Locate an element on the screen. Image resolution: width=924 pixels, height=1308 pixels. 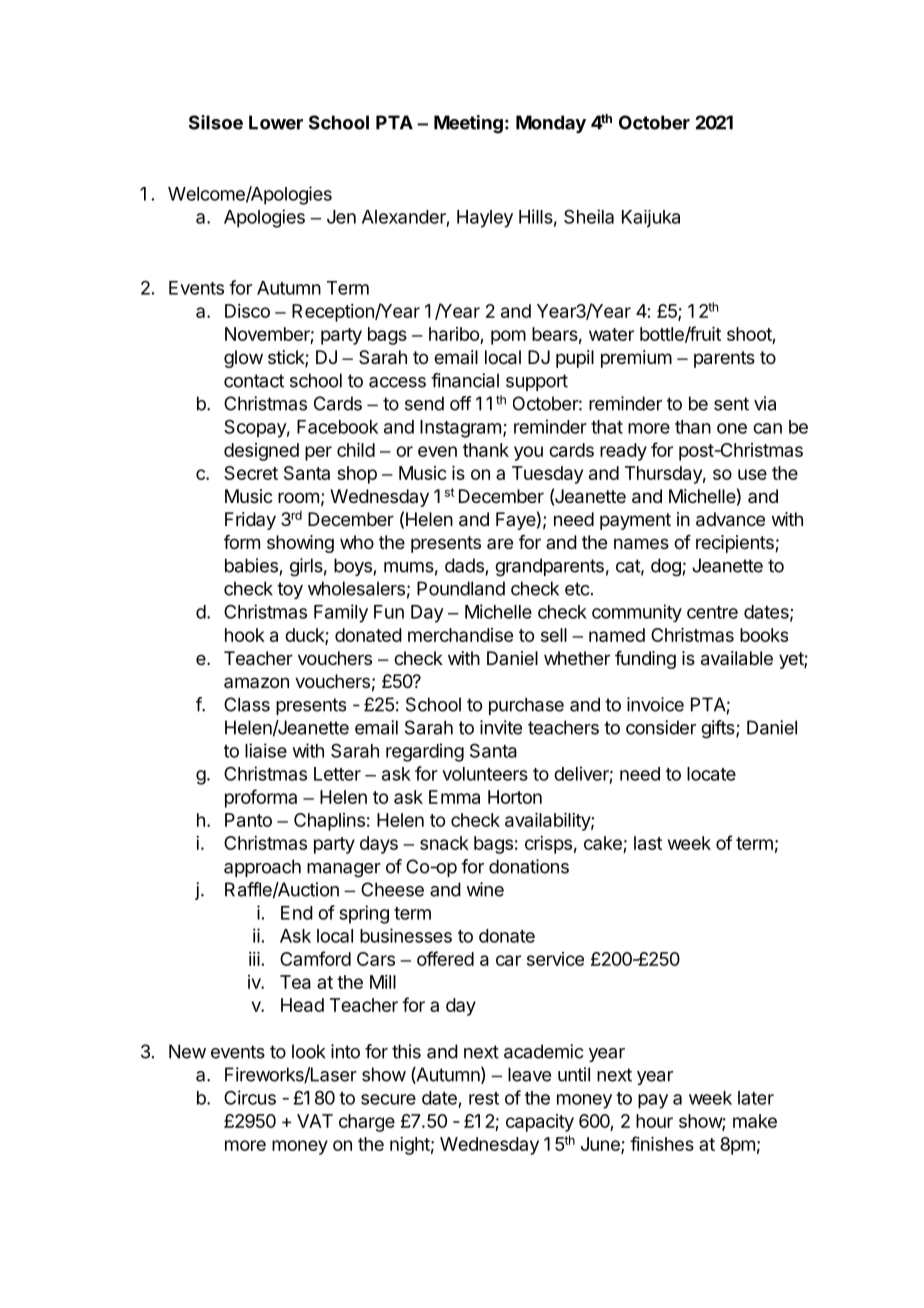
Lower is located at coordinates (276, 122).
